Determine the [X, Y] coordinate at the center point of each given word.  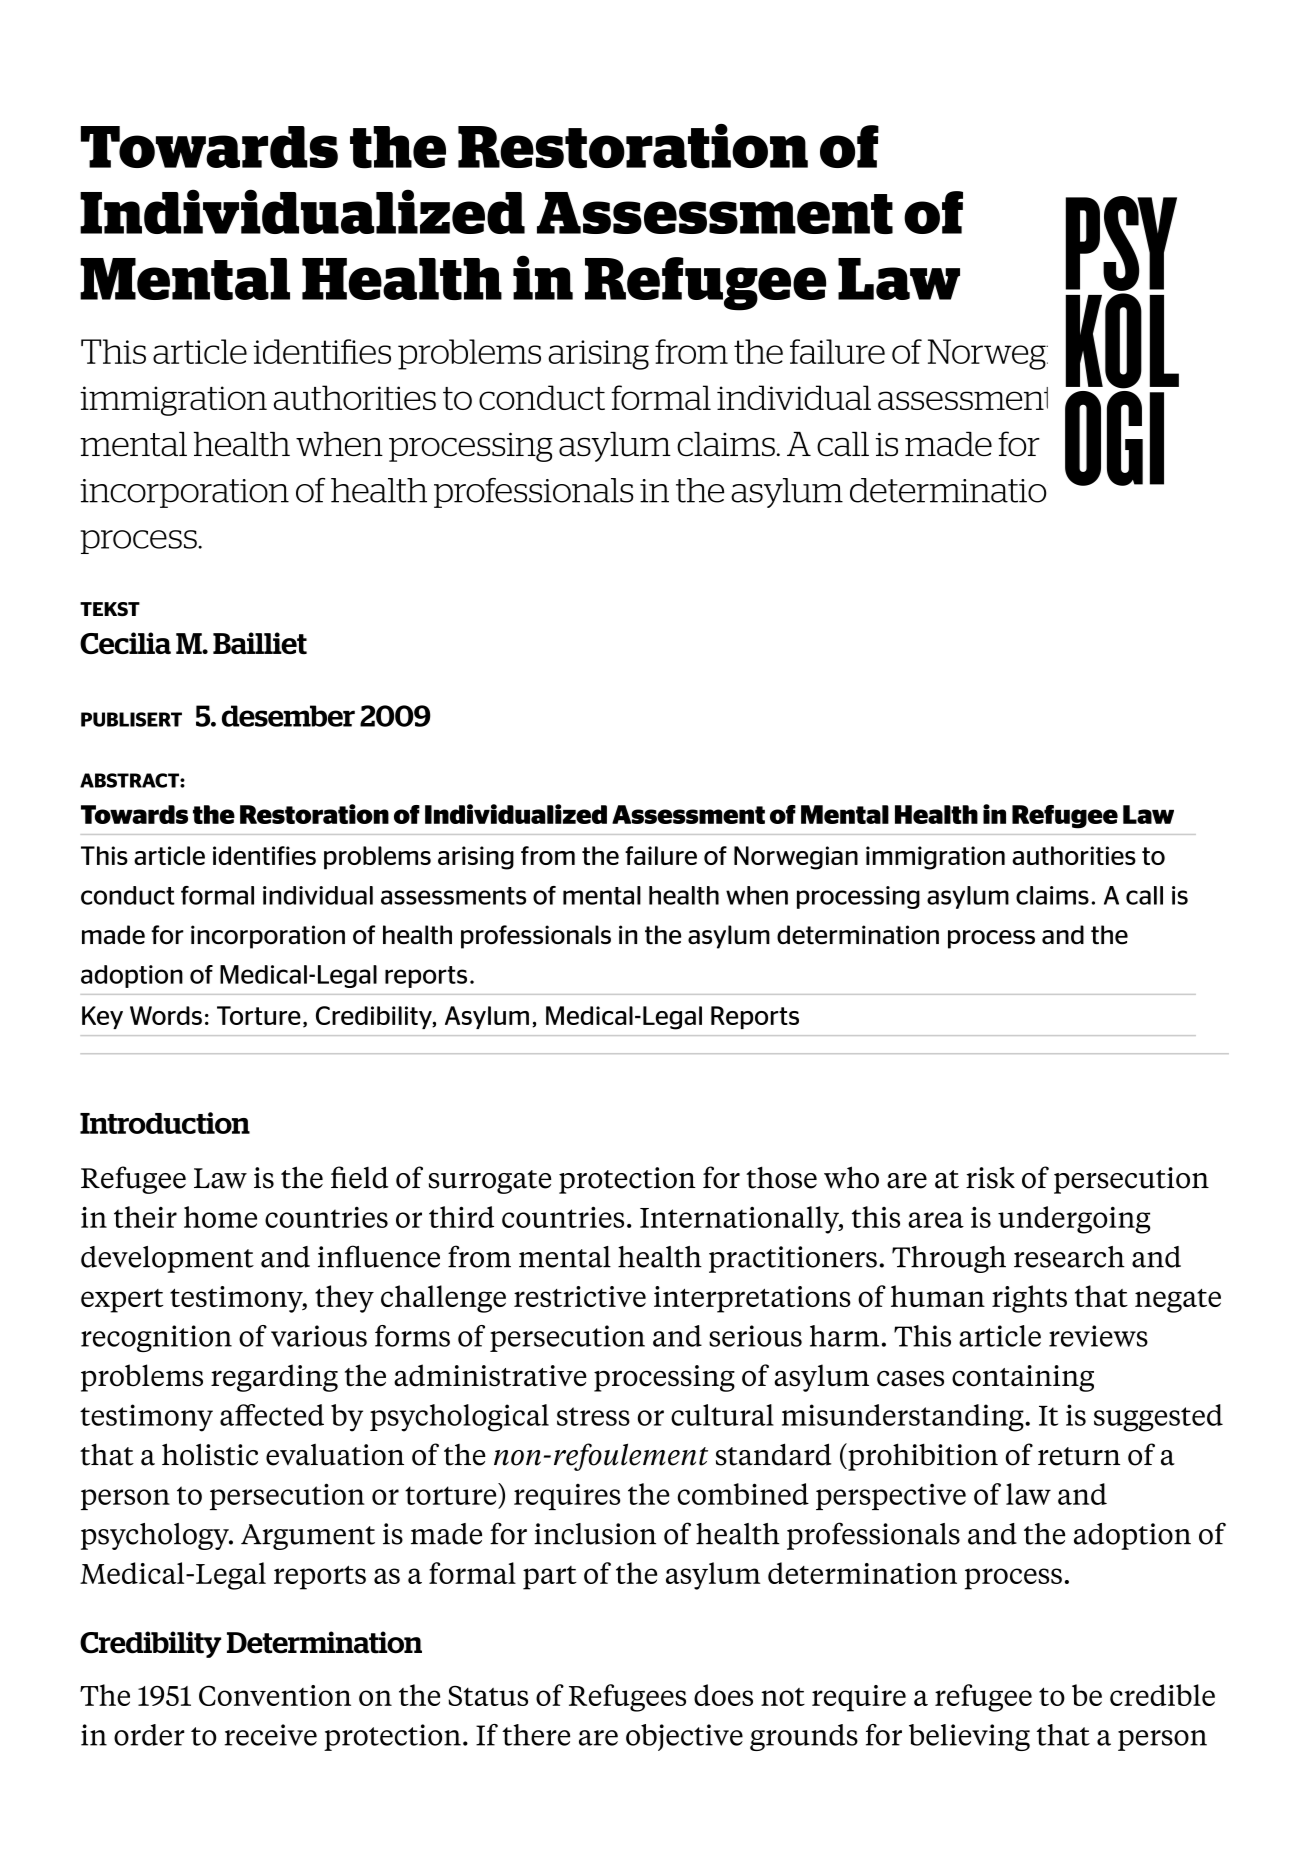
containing [1023, 1378]
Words [166, 1015]
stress [593, 1416]
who [851, 1177]
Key [102, 1017]
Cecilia [125, 643]
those [781, 1177]
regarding [274, 1378]
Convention [275, 1695]
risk [990, 1178]
